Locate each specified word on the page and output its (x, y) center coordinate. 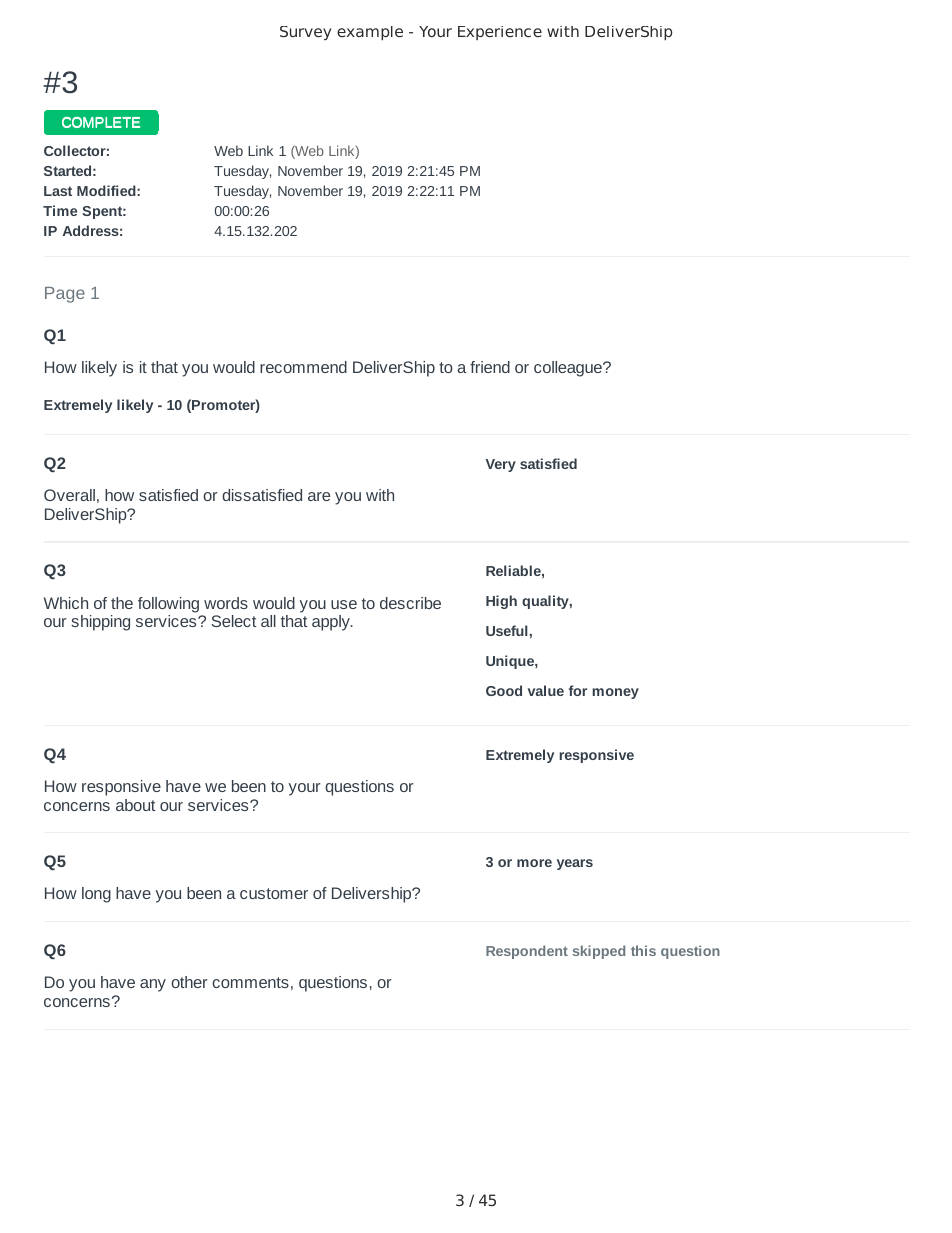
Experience (500, 33)
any (153, 985)
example (370, 33)
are (319, 496)
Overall (69, 495)
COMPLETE (101, 122)
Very (501, 465)
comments (250, 982)
